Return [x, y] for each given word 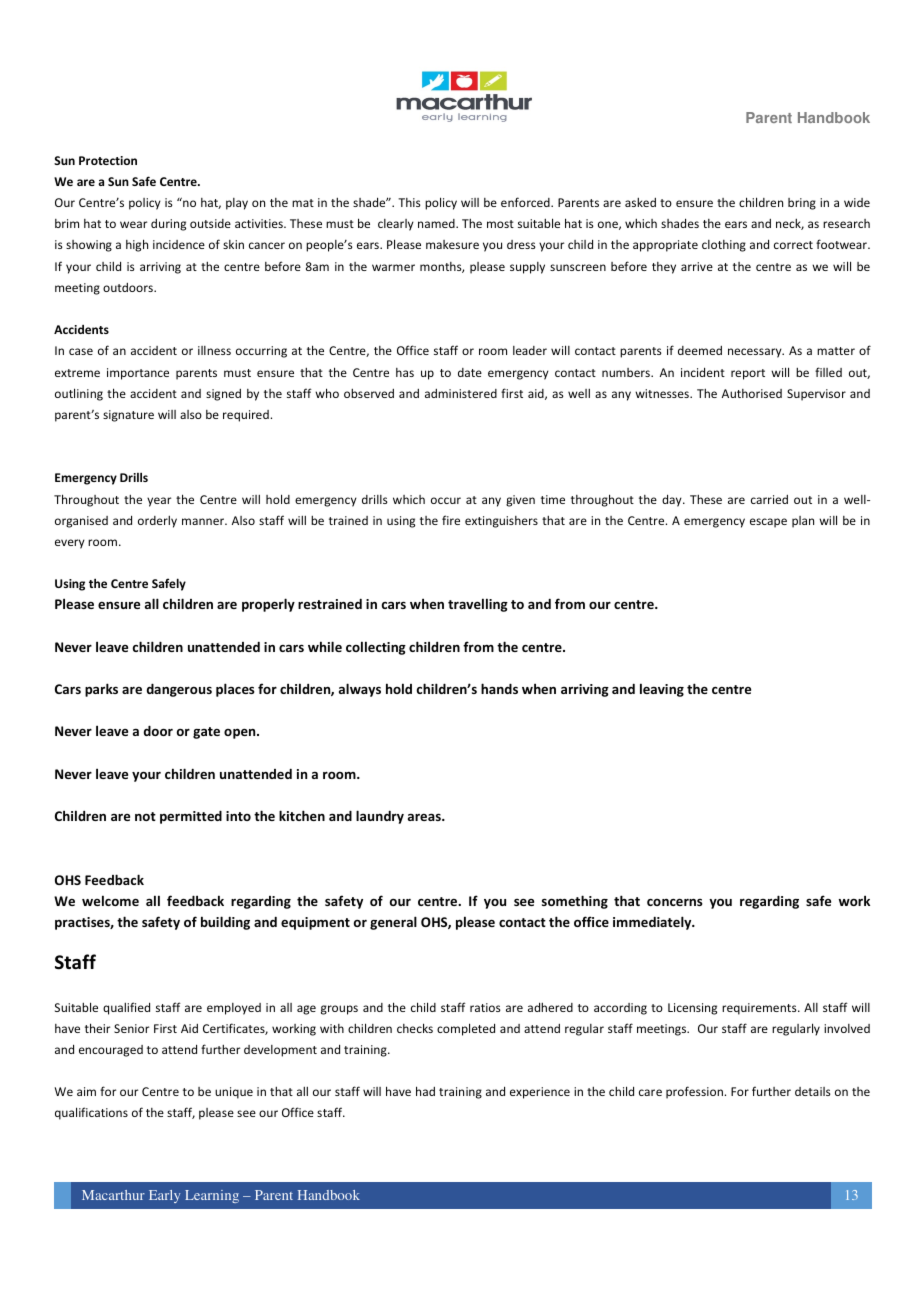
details [813, 1091]
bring [802, 204]
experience [540, 1093]
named [437, 223]
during [168, 225]
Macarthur [113, 1195]
